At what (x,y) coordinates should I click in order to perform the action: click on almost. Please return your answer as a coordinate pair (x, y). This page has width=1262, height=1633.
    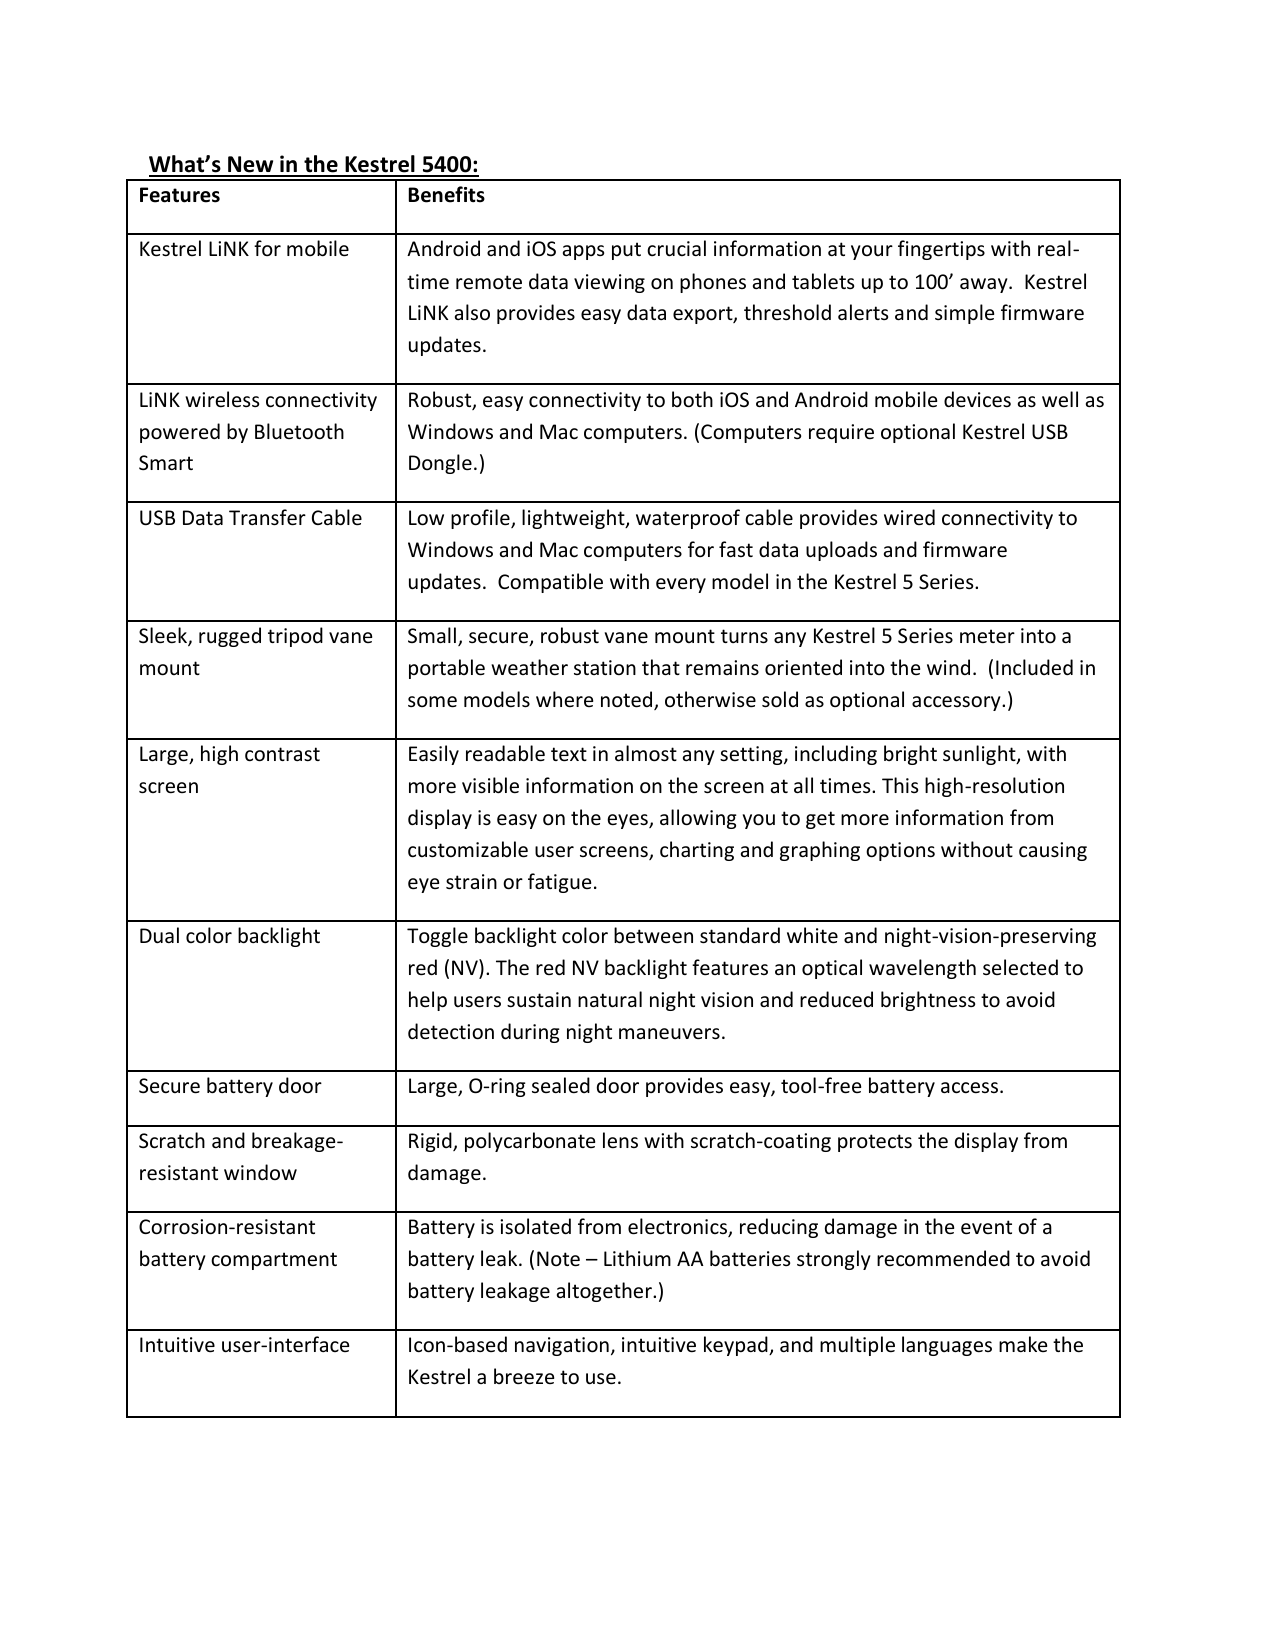
    Looking at the image, I should click on (646, 753).
